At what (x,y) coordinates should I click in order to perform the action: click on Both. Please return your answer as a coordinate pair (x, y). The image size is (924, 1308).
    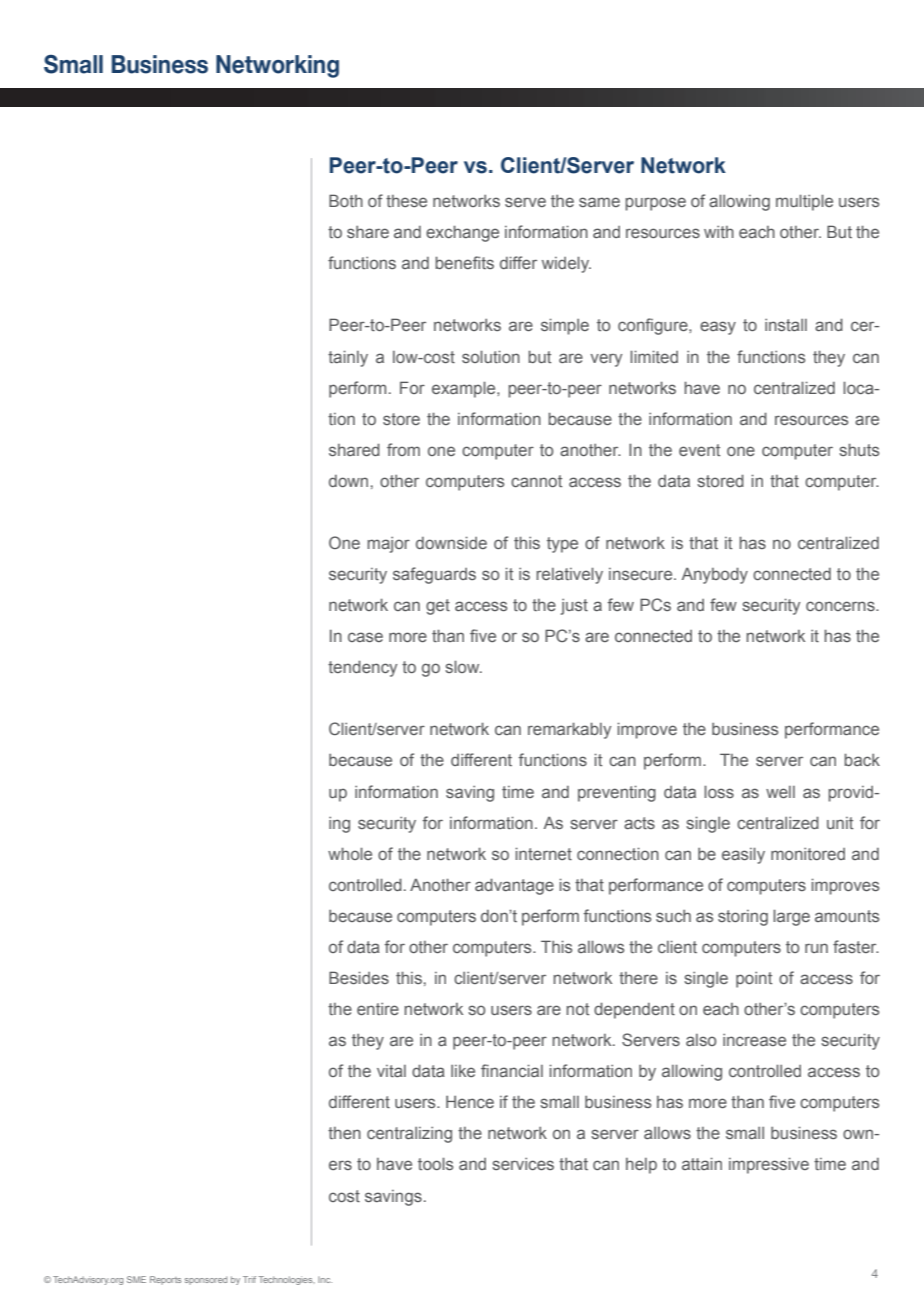
    Looking at the image, I should click on (346, 200).
